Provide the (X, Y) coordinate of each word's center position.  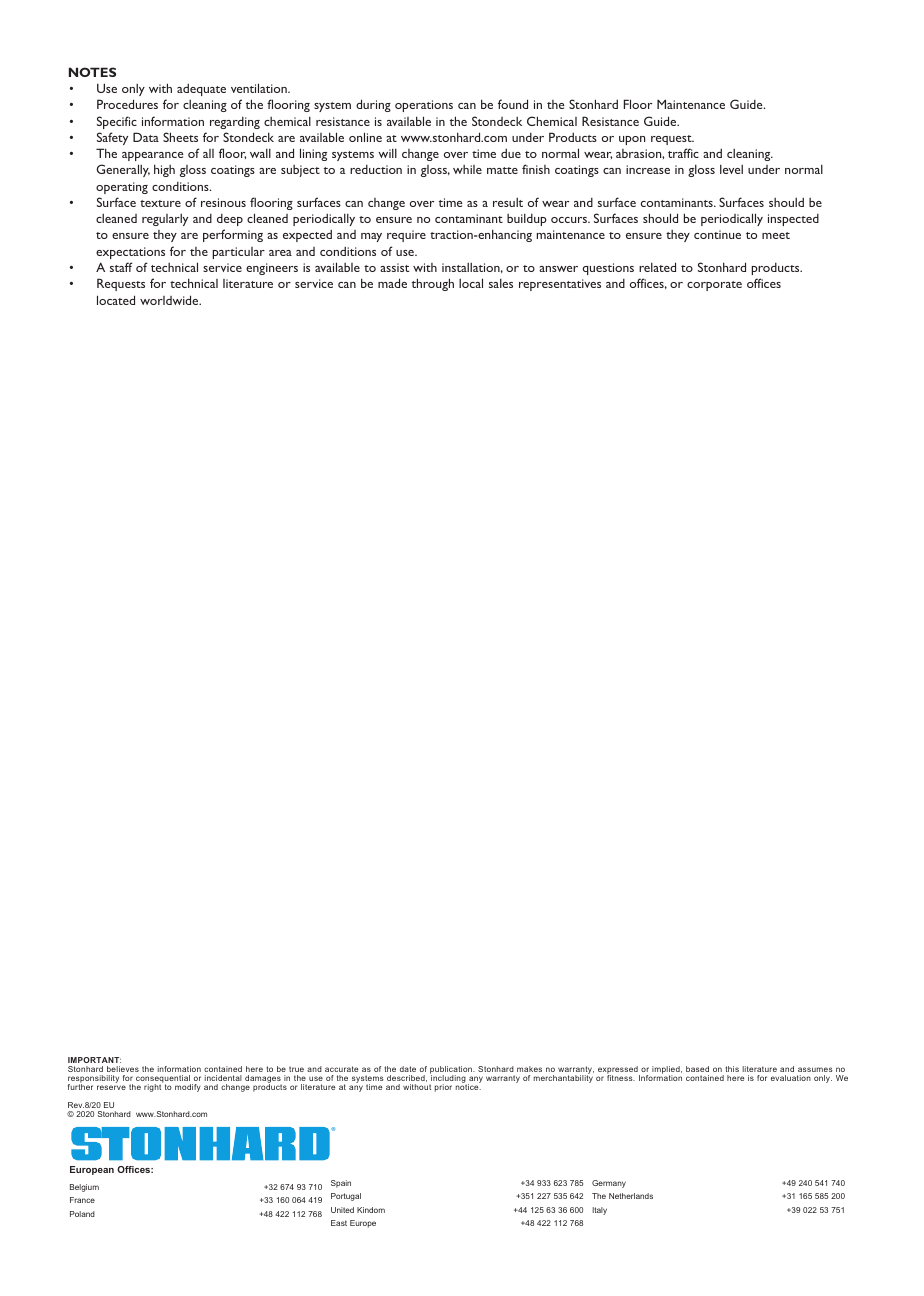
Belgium (84, 1188)
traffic (683, 153)
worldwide (170, 300)
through (433, 284)
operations (424, 106)
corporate (714, 286)
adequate (201, 90)
